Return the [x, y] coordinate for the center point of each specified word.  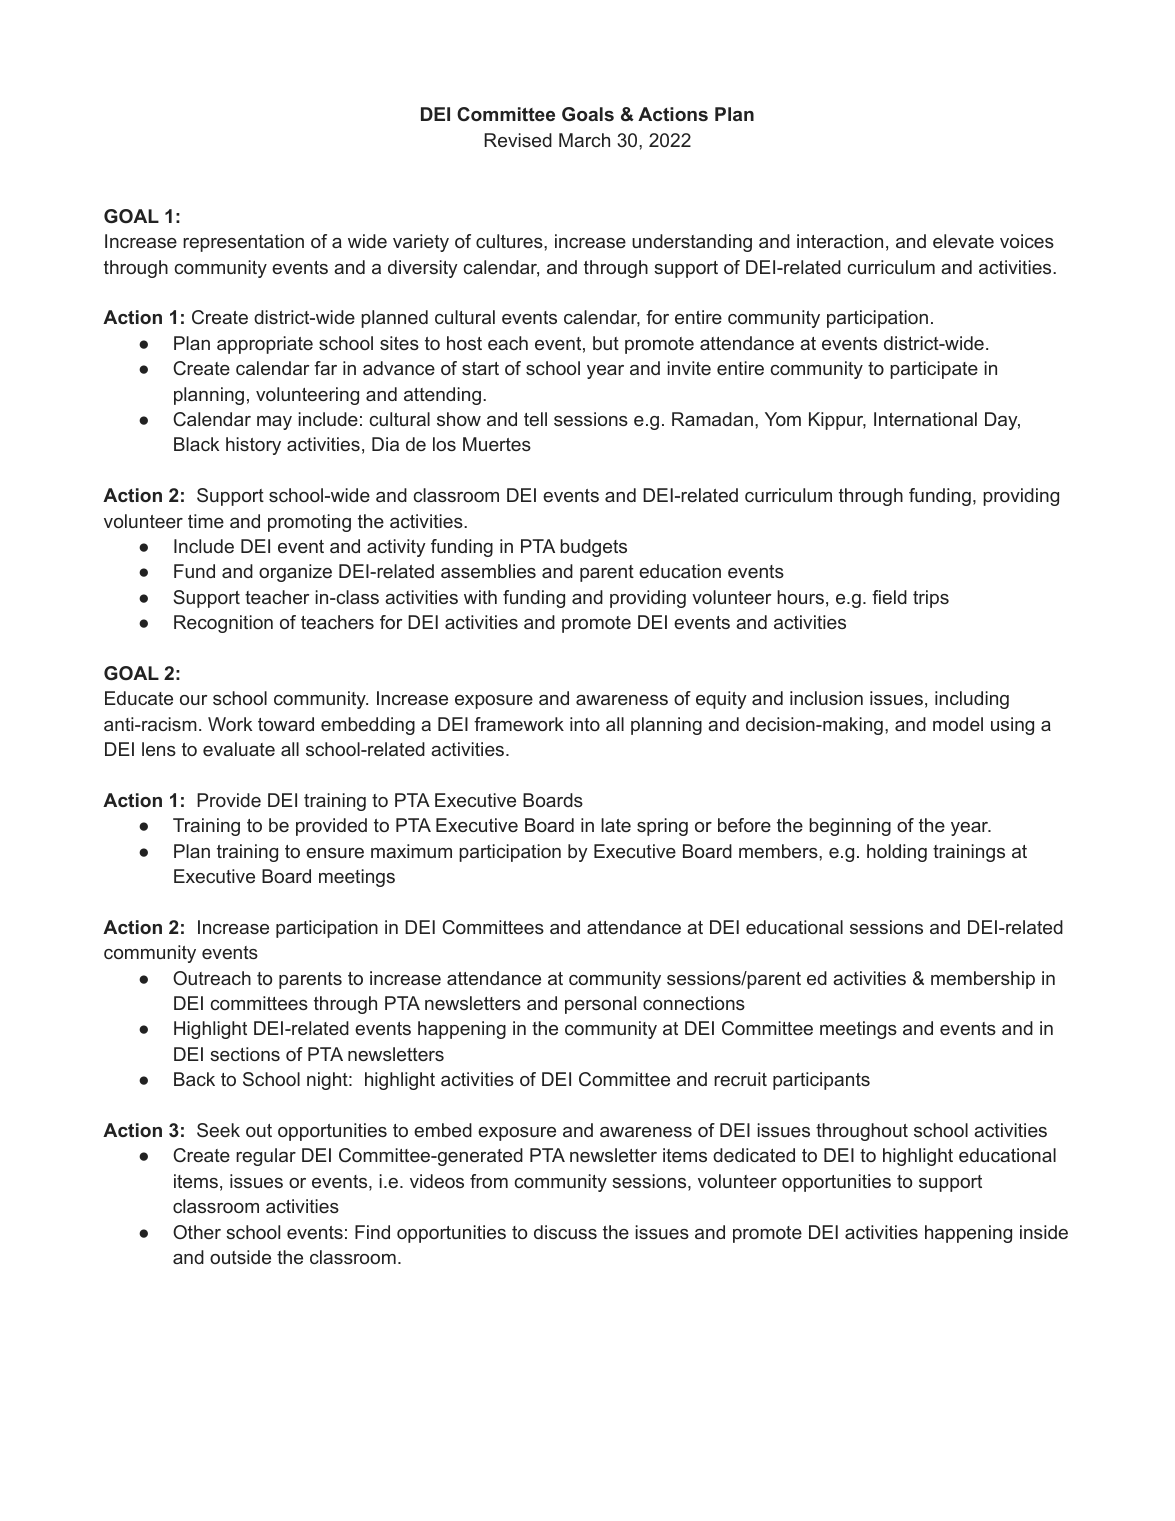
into [585, 724]
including [972, 700]
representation [243, 243]
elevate [963, 241]
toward [286, 724]
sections [245, 1054]
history [253, 446]
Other [197, 1232]
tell [535, 419]
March [584, 140]
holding [897, 853]
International [925, 419]
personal [600, 1005]
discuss [565, 1232]
